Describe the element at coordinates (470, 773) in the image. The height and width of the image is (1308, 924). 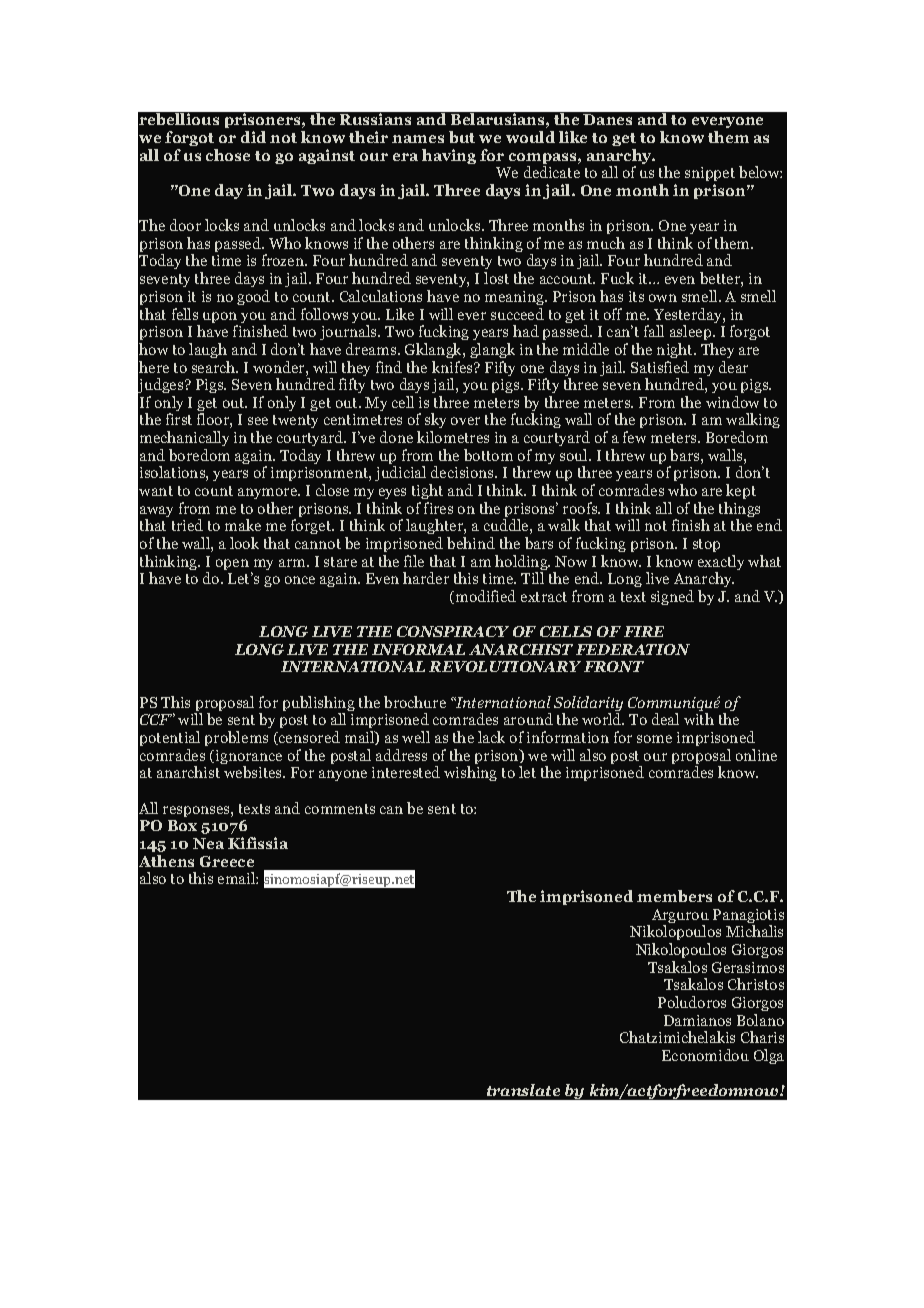
I see `wishing` at that location.
